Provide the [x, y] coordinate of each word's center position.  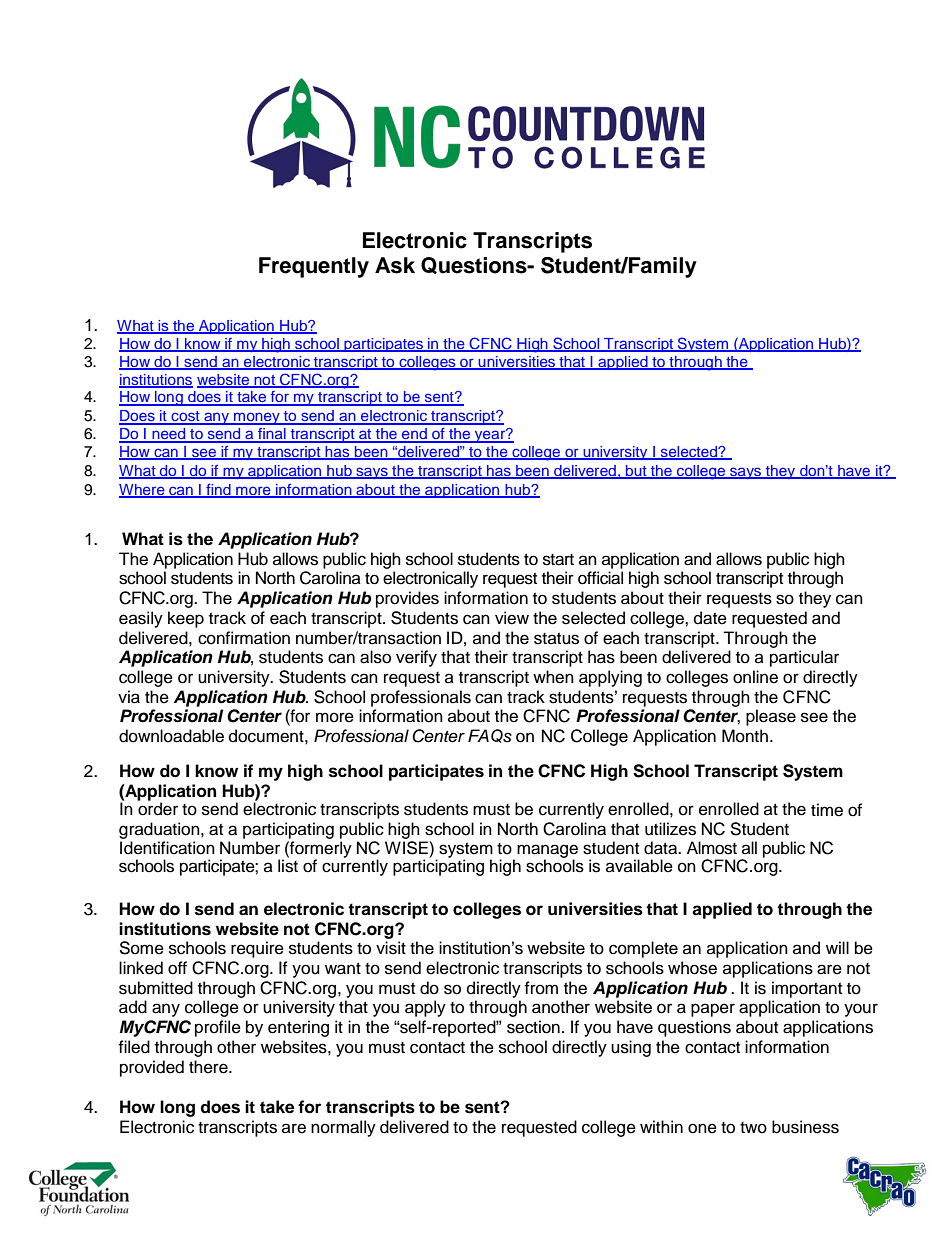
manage [547, 852]
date [710, 618]
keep [186, 619]
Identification [167, 848]
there [209, 1067]
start [558, 560]
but [636, 472]
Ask [395, 265]
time [827, 810]
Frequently [314, 267]
